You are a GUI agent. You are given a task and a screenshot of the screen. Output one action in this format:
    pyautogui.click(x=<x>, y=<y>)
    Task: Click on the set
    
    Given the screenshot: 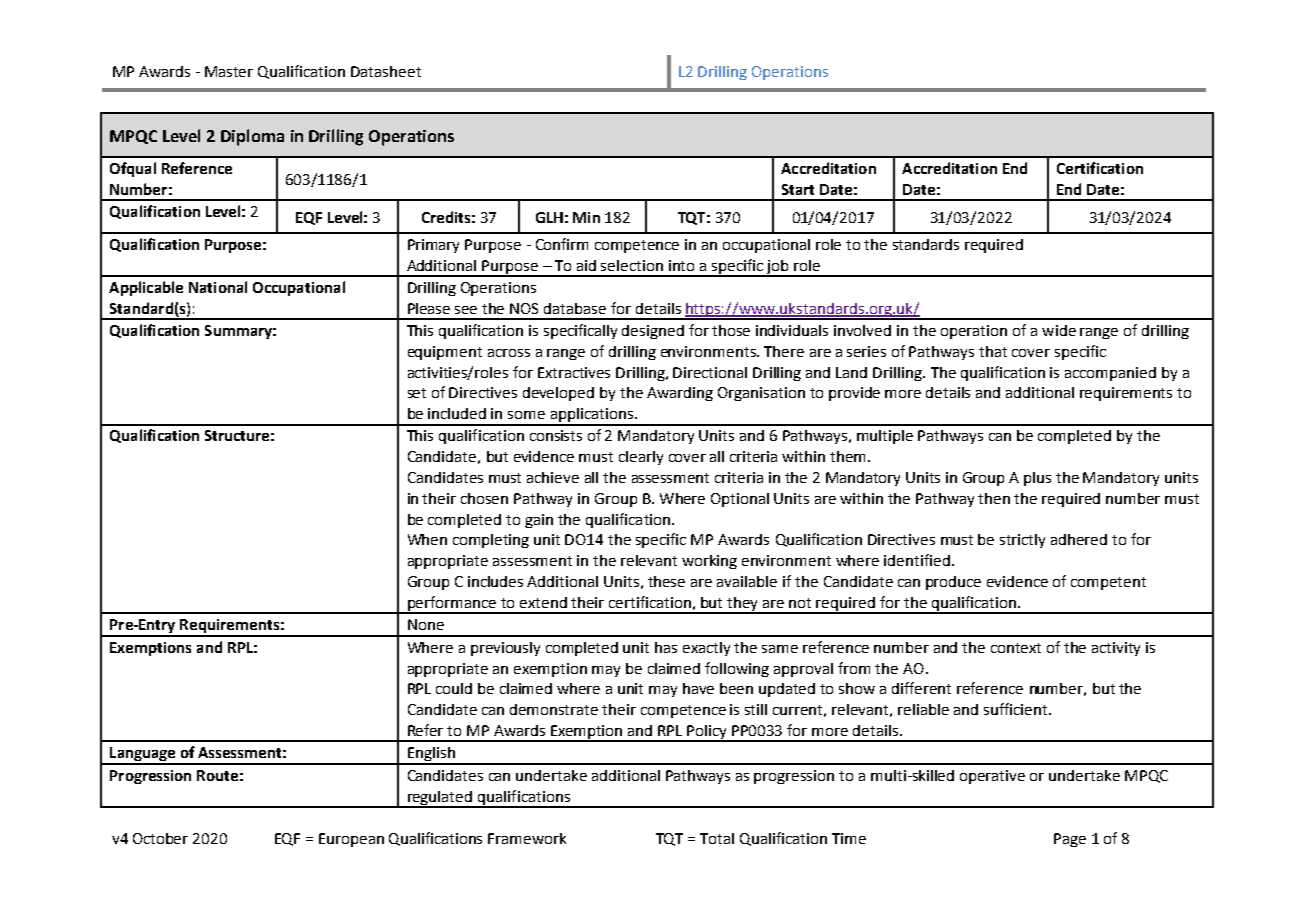 What is the action you would take?
    pyautogui.click(x=417, y=393)
